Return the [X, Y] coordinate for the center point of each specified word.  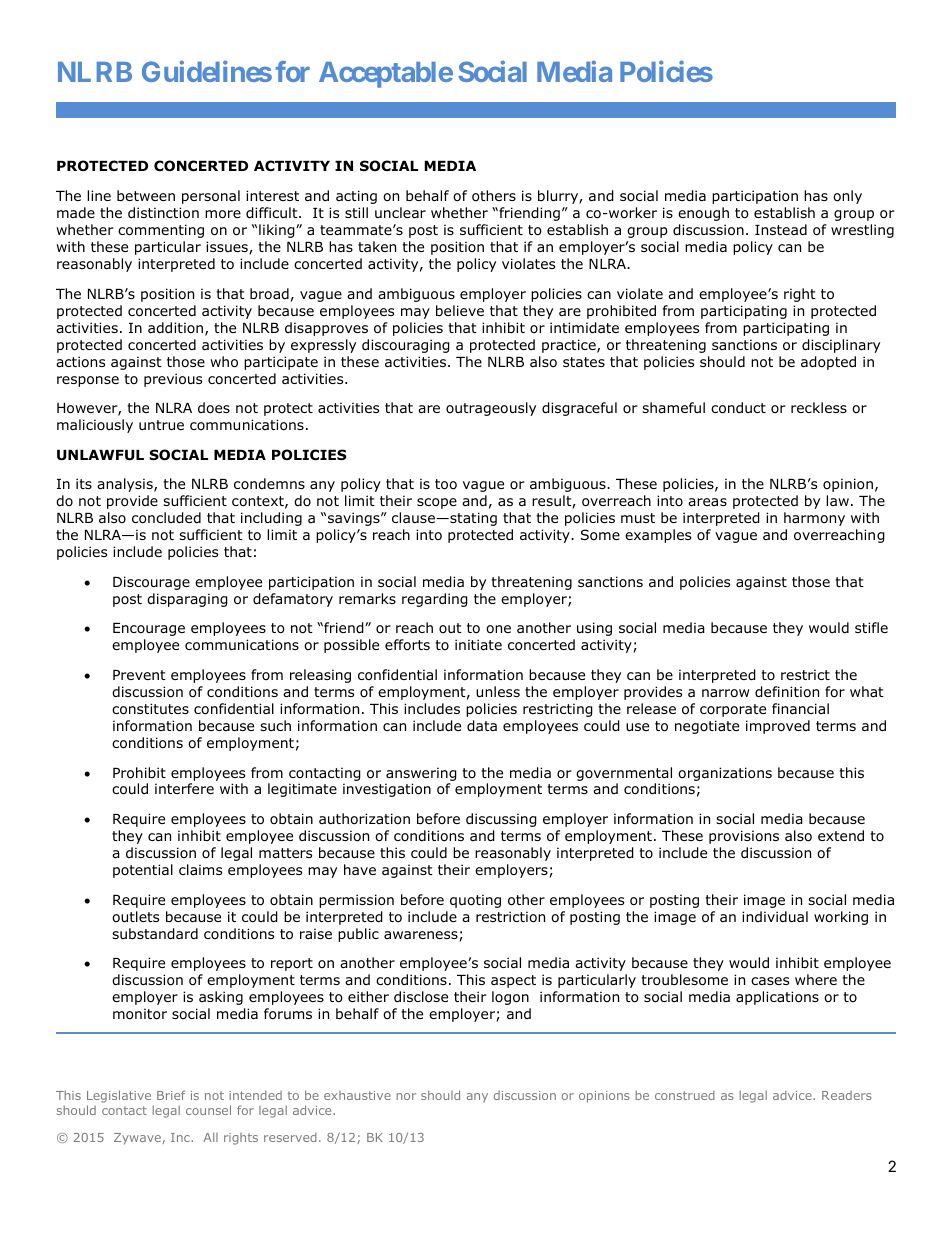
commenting [161, 231]
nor [406, 1096]
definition [787, 692]
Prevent [139, 675]
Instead [781, 229]
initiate [478, 644]
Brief [171, 1095]
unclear [400, 212]
